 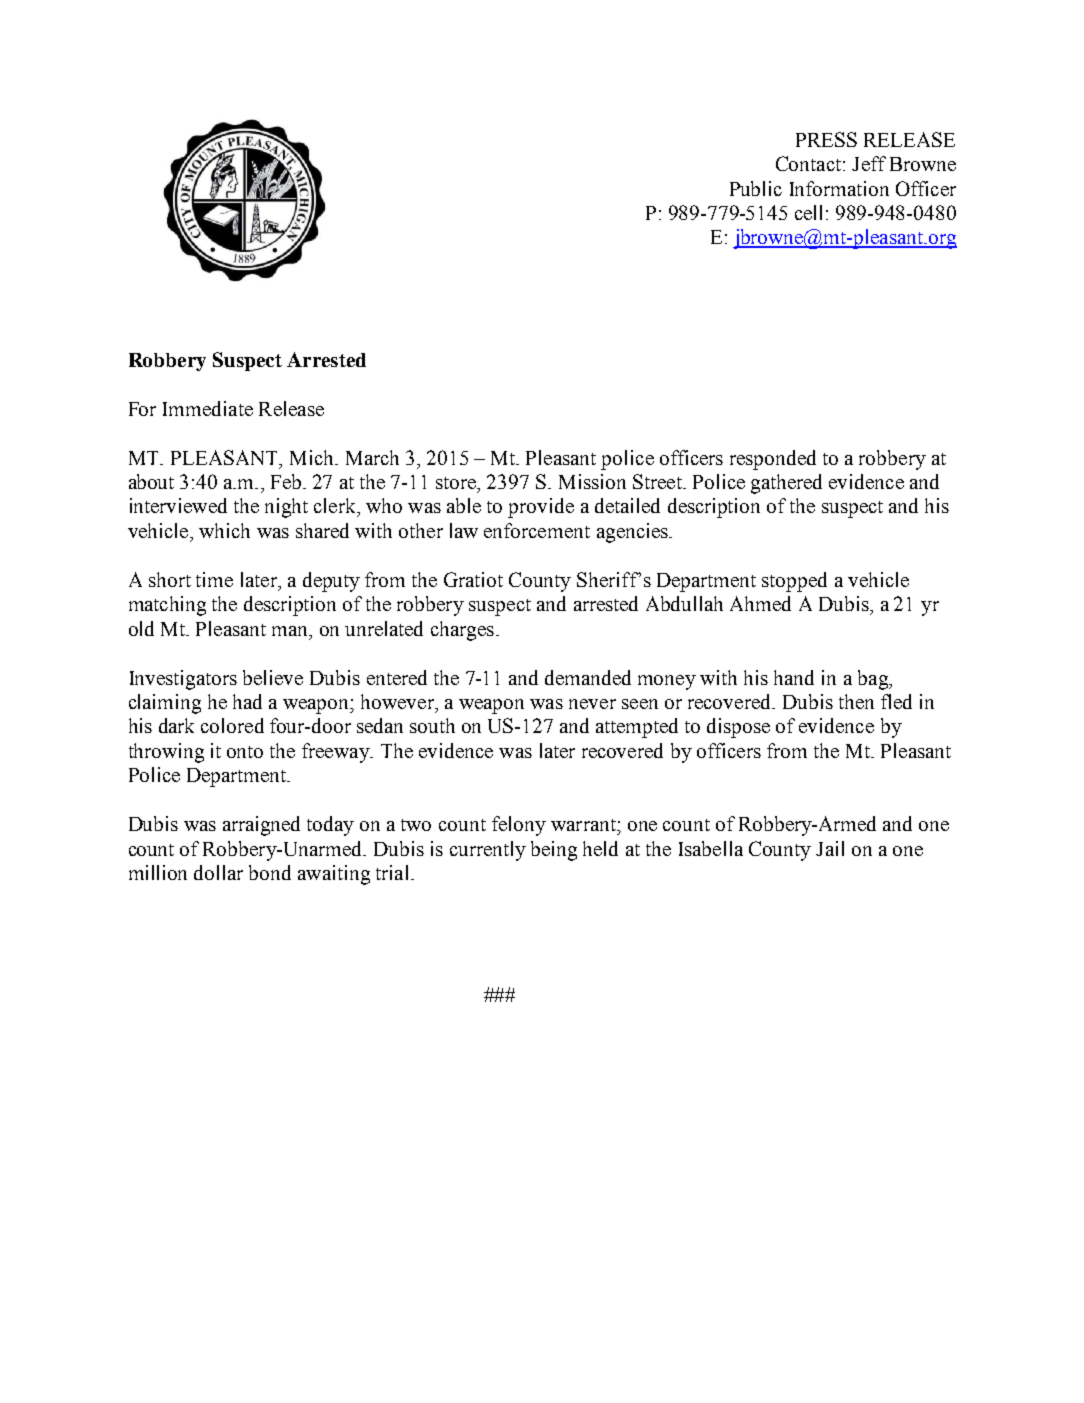 What do you see at coordinates (588, 677) in the screenshot?
I see `demanded` at bounding box center [588, 677].
